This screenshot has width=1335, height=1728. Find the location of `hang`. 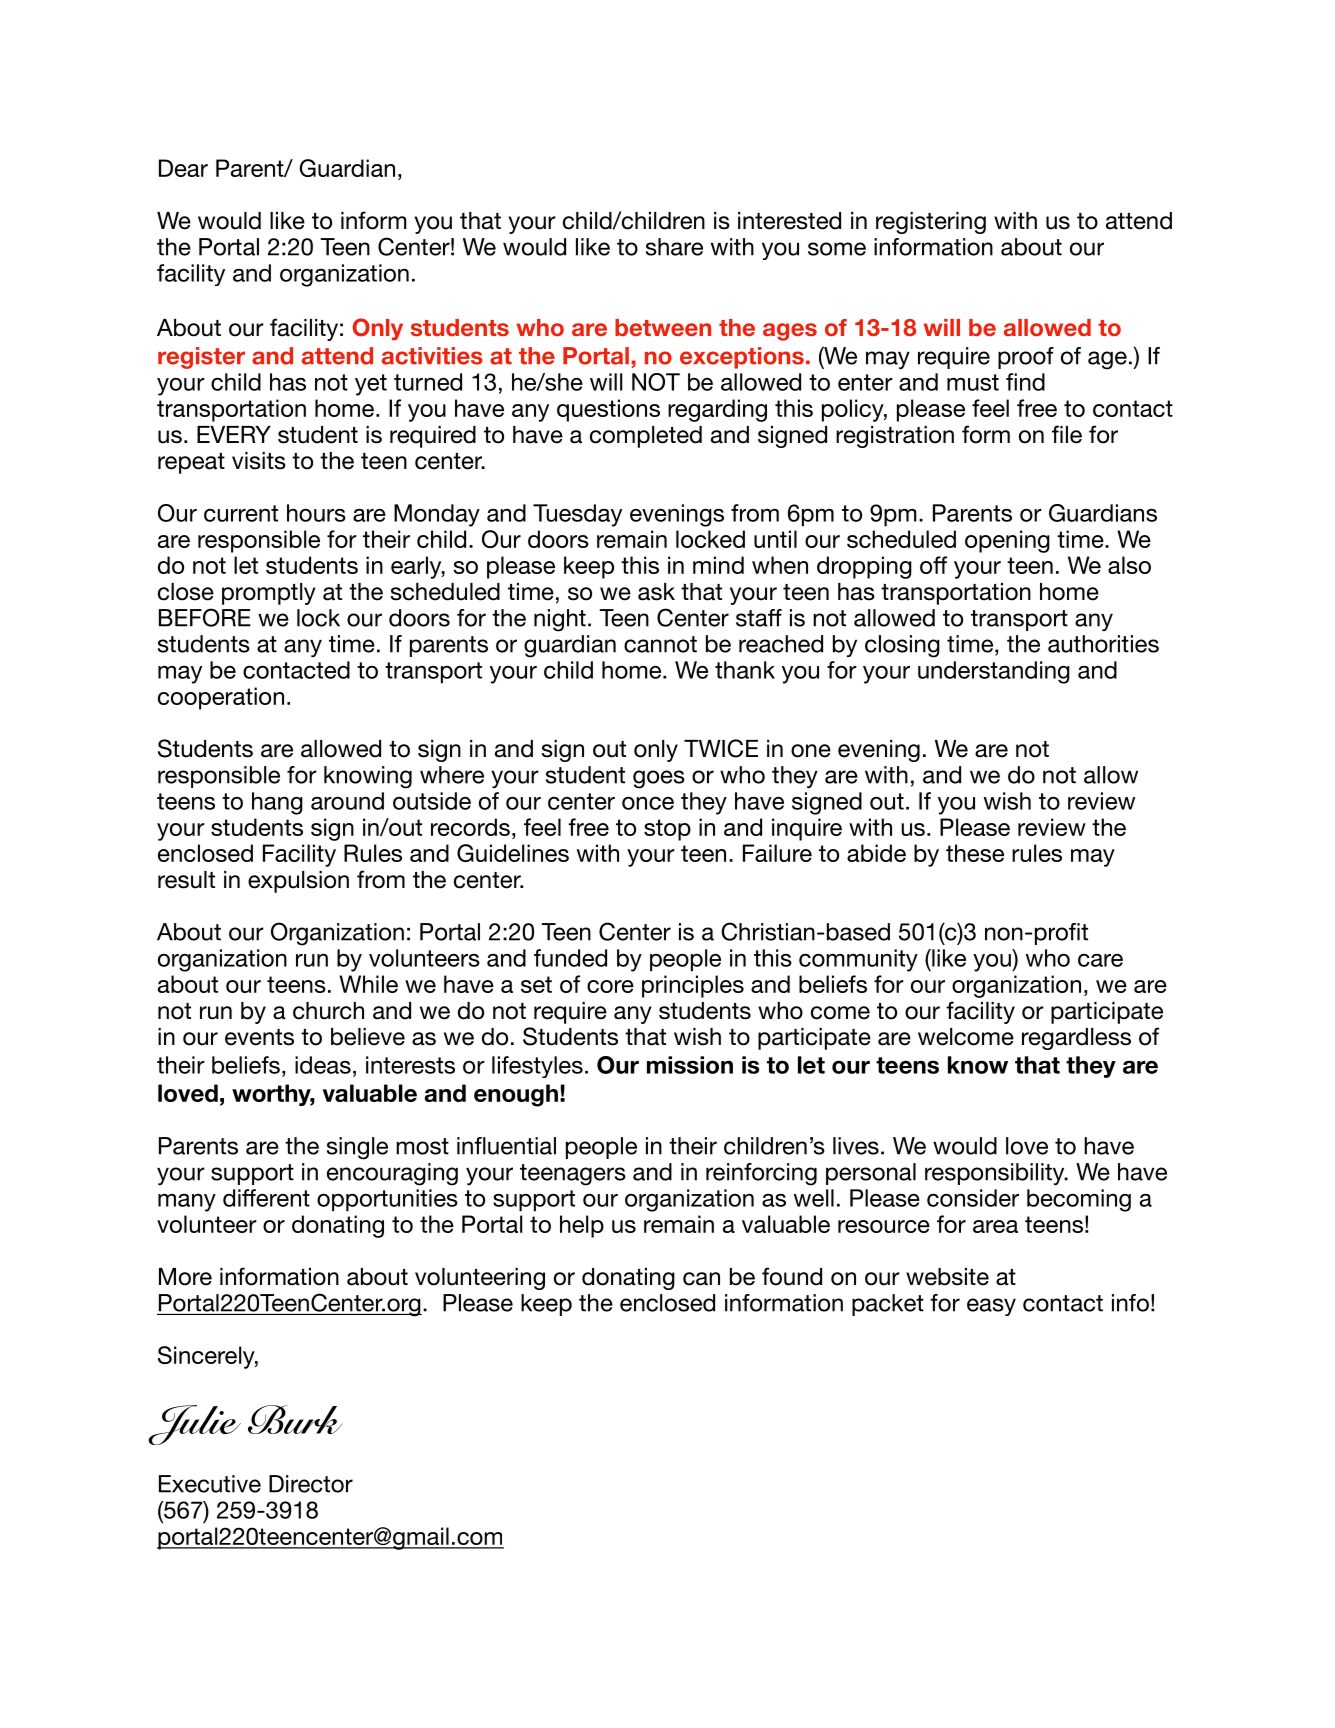

hang is located at coordinates (277, 803).
